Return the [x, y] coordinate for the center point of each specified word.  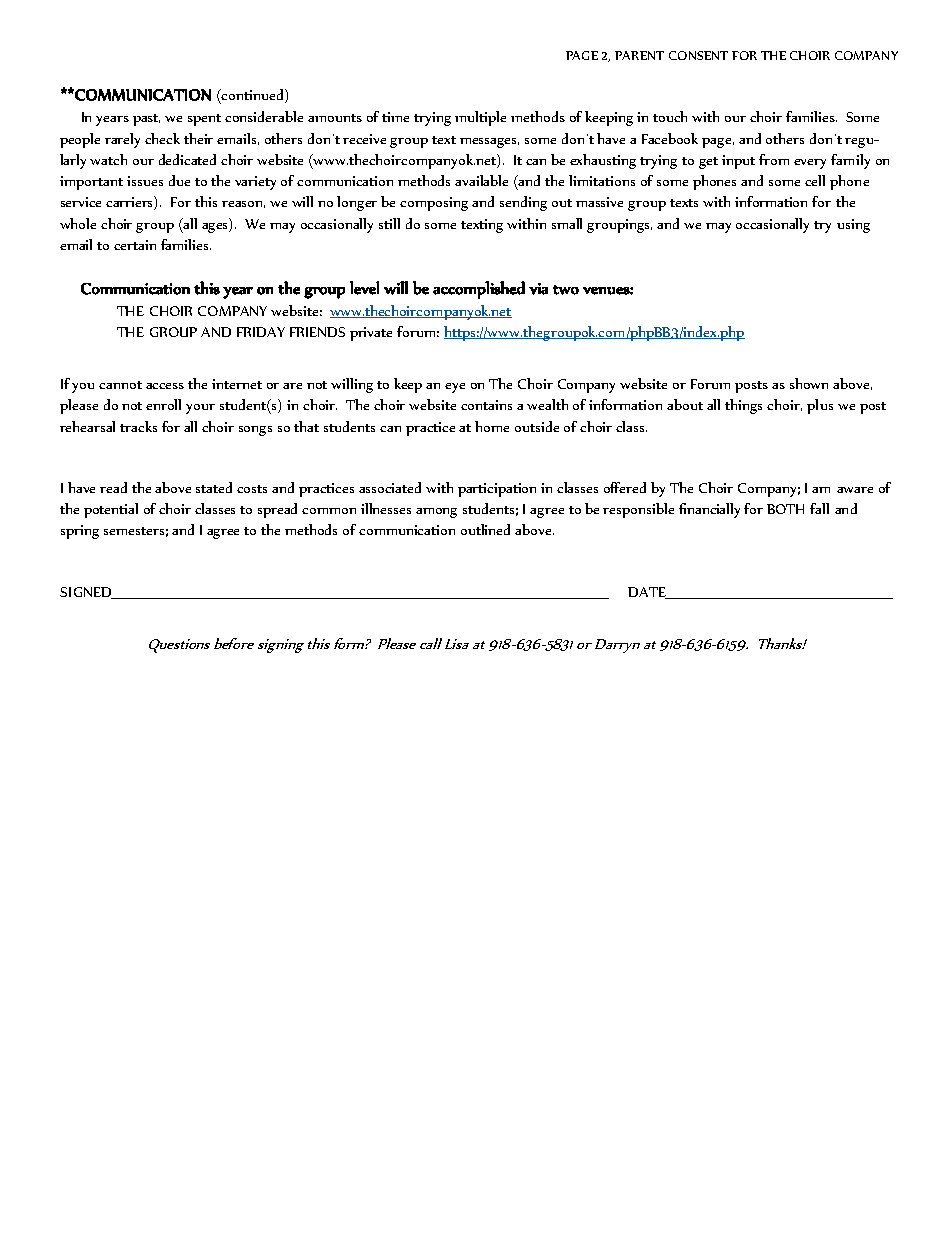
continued [253, 96]
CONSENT [698, 55]
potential [111, 510]
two [566, 290]
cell [815, 180]
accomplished [479, 290]
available [481, 180]
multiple [480, 118]
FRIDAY [261, 332]
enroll [163, 404]
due [179, 180]
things [743, 406]
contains [486, 405]
